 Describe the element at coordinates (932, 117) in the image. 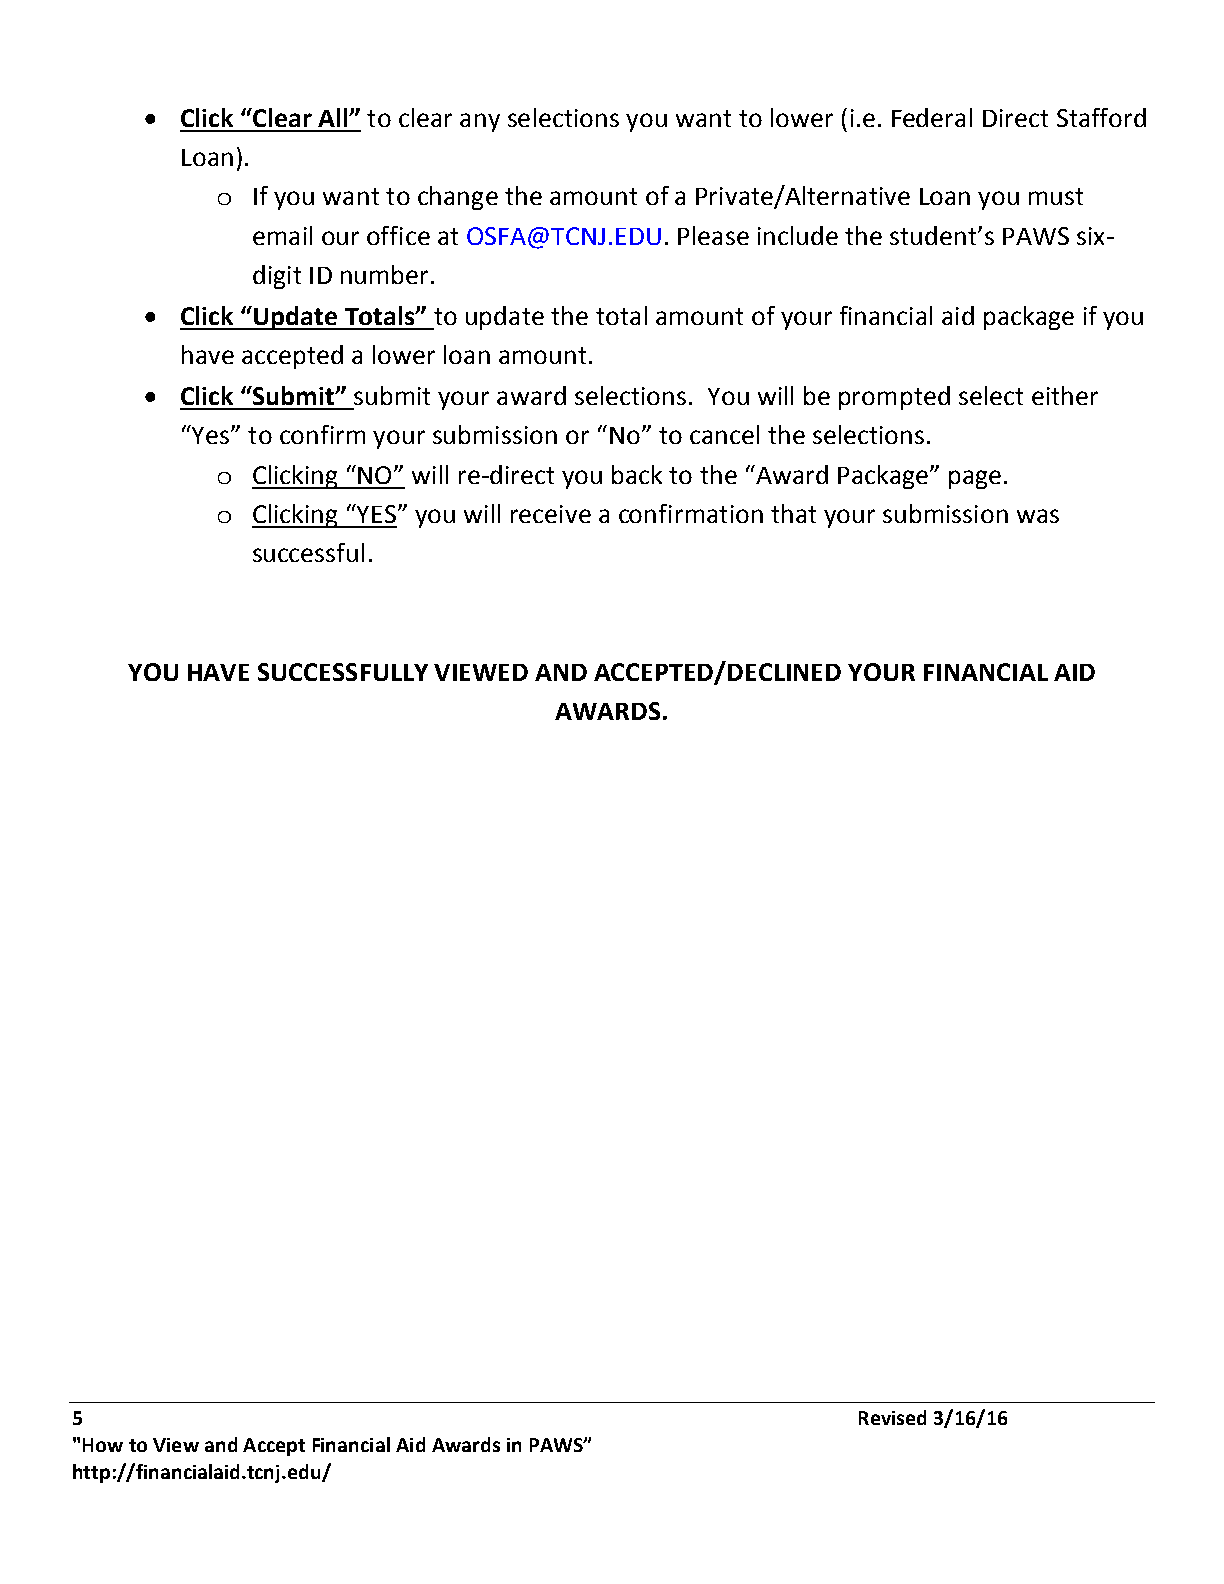

I see `Federal` at that location.
